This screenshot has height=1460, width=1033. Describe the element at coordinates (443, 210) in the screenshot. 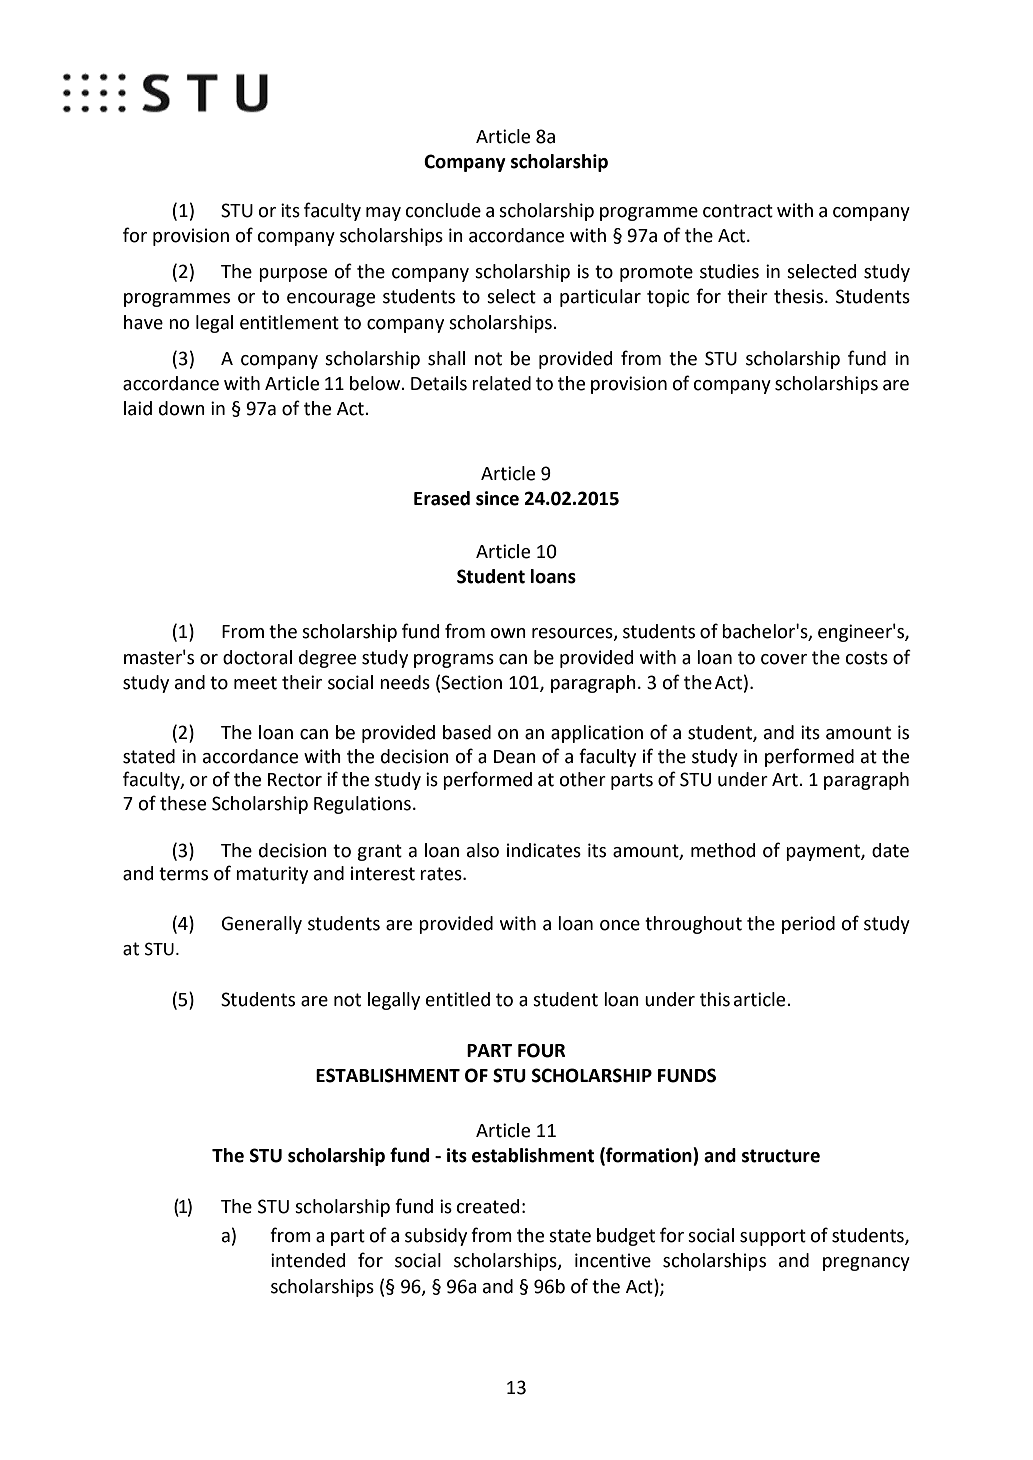

I see `conclude` at that location.
